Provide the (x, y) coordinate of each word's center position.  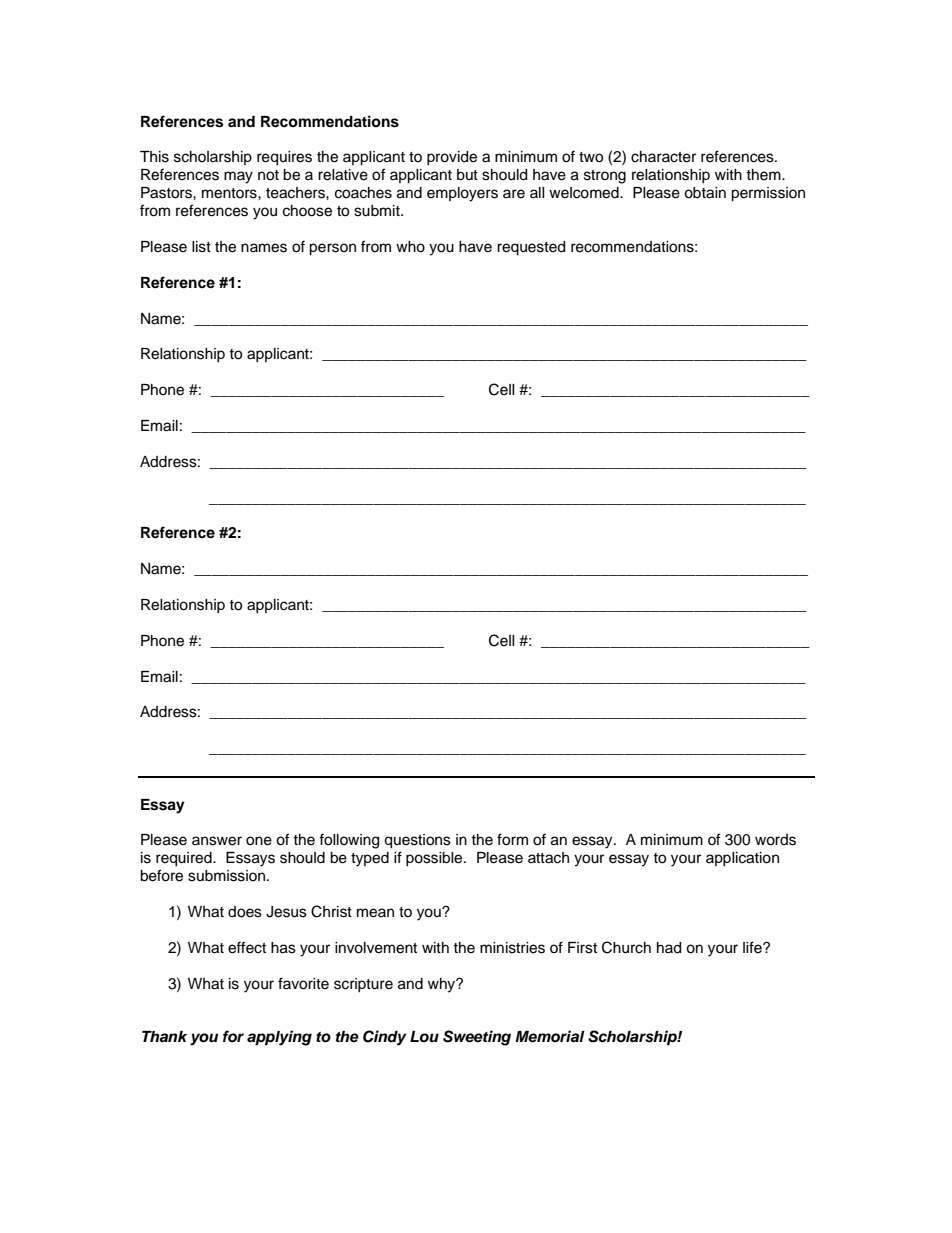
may (238, 177)
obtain (705, 193)
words (775, 840)
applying (279, 1038)
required (185, 859)
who (410, 247)
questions (417, 841)
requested (531, 248)
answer (217, 841)
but (467, 175)
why (443, 985)
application (742, 859)
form (512, 839)
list (201, 247)
